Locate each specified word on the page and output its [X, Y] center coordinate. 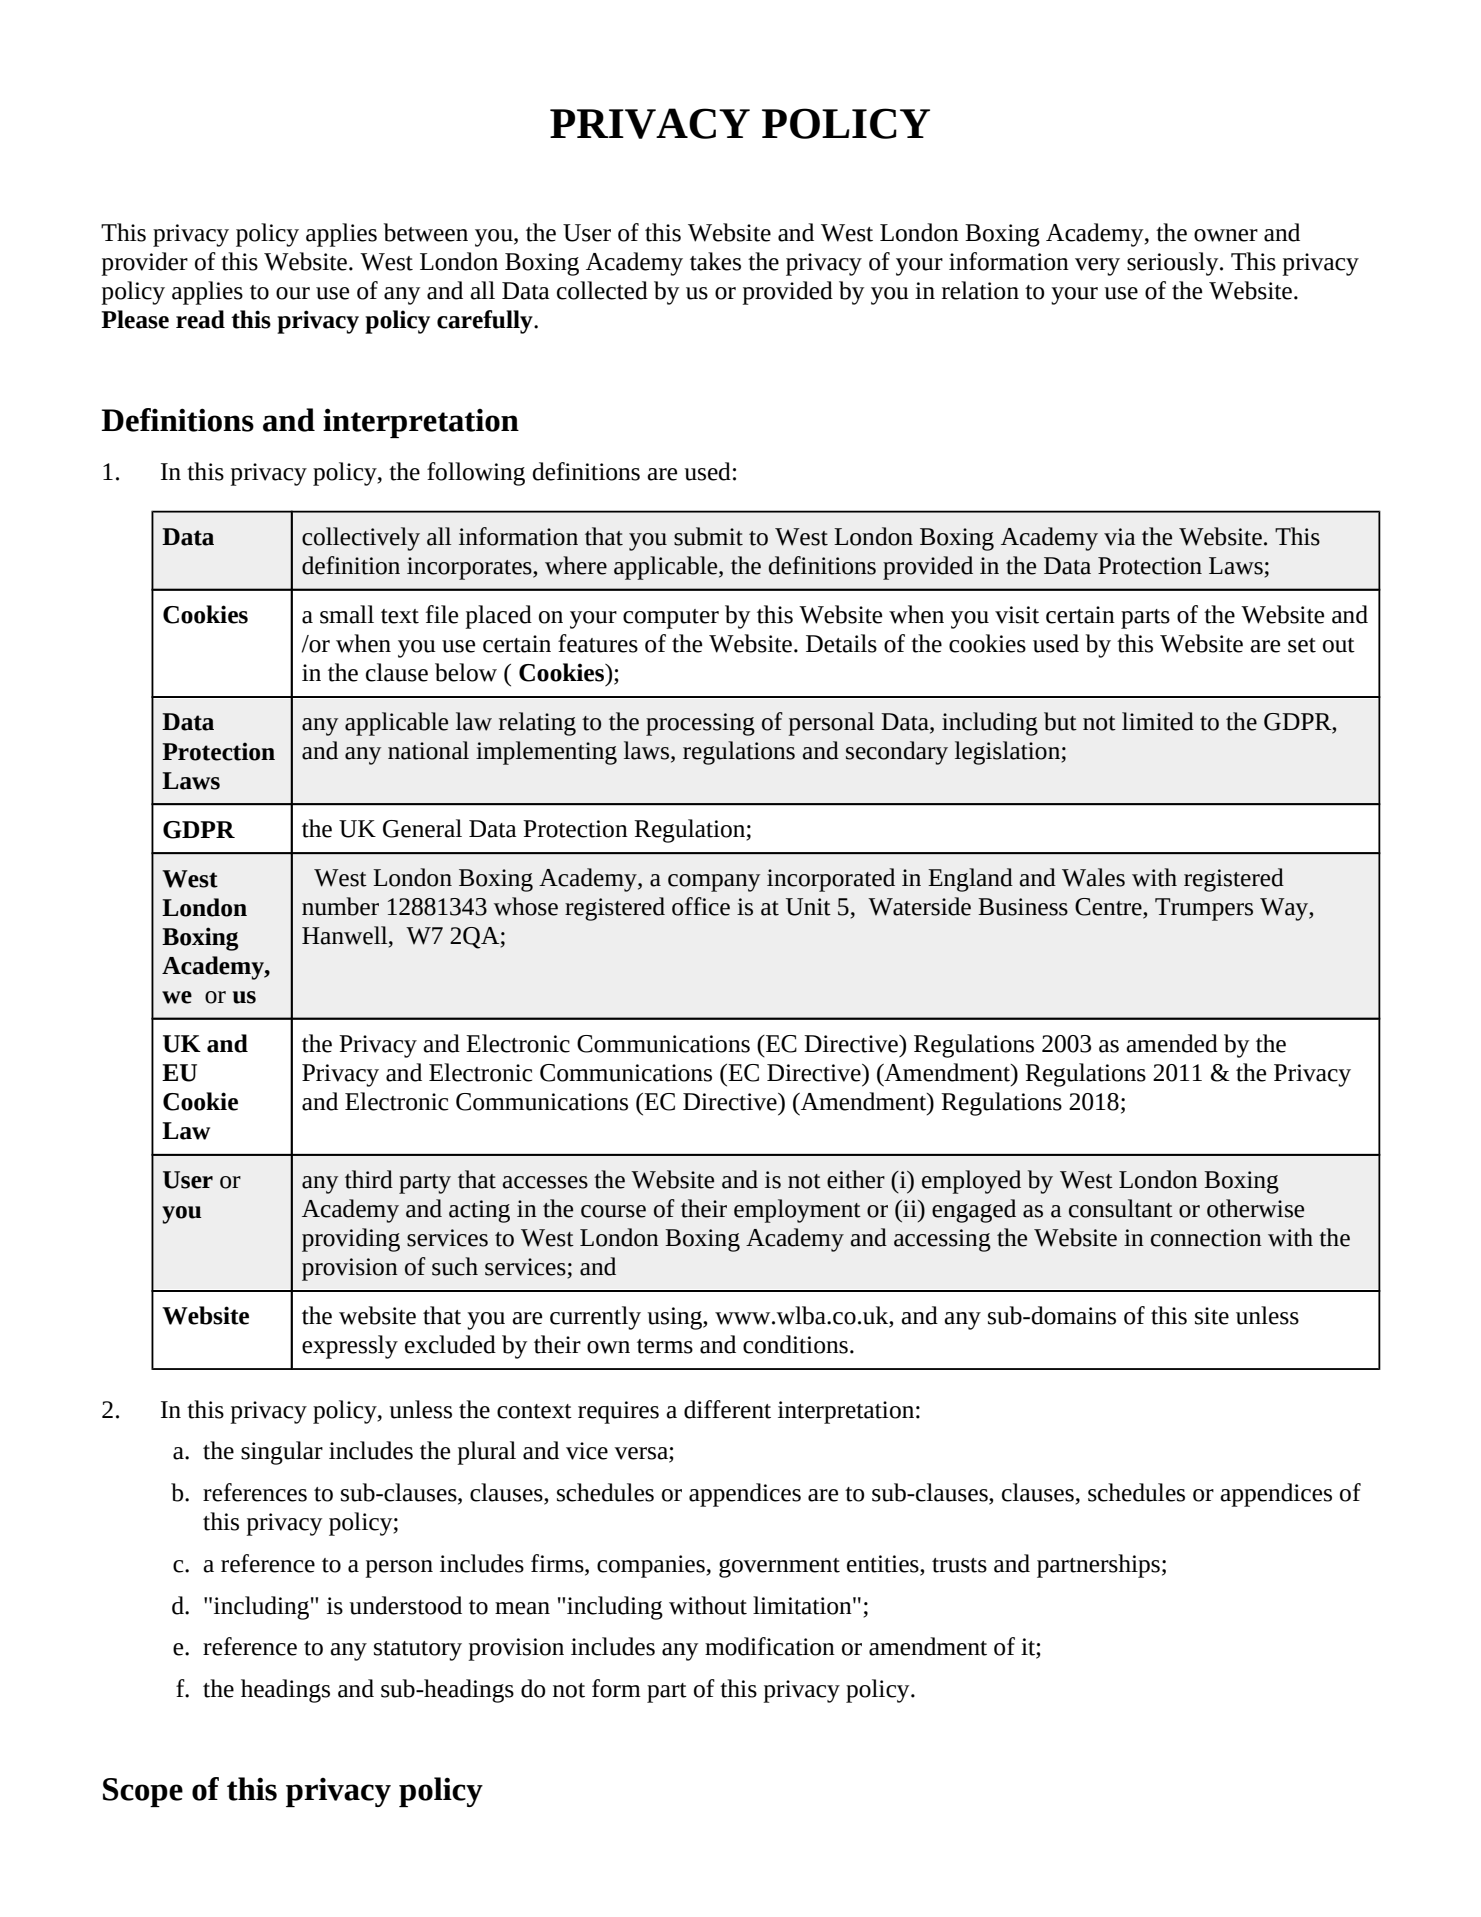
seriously [1174, 264]
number [340, 906]
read [200, 319]
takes [715, 261]
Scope [143, 1792]
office [701, 906]
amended [1172, 1043]
